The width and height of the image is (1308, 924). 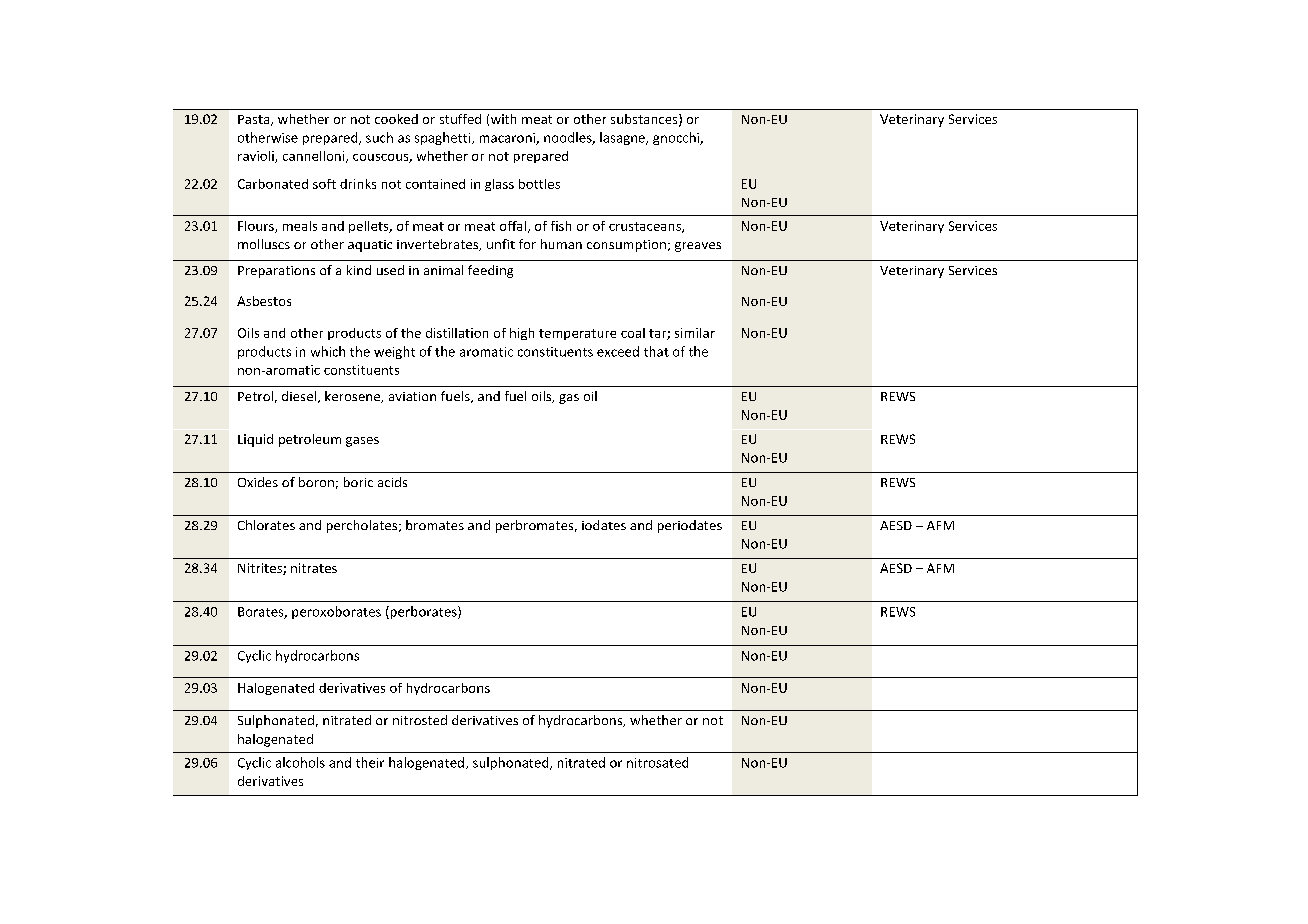 What do you see at coordinates (460, 119) in the image?
I see `stuffed` at bounding box center [460, 119].
